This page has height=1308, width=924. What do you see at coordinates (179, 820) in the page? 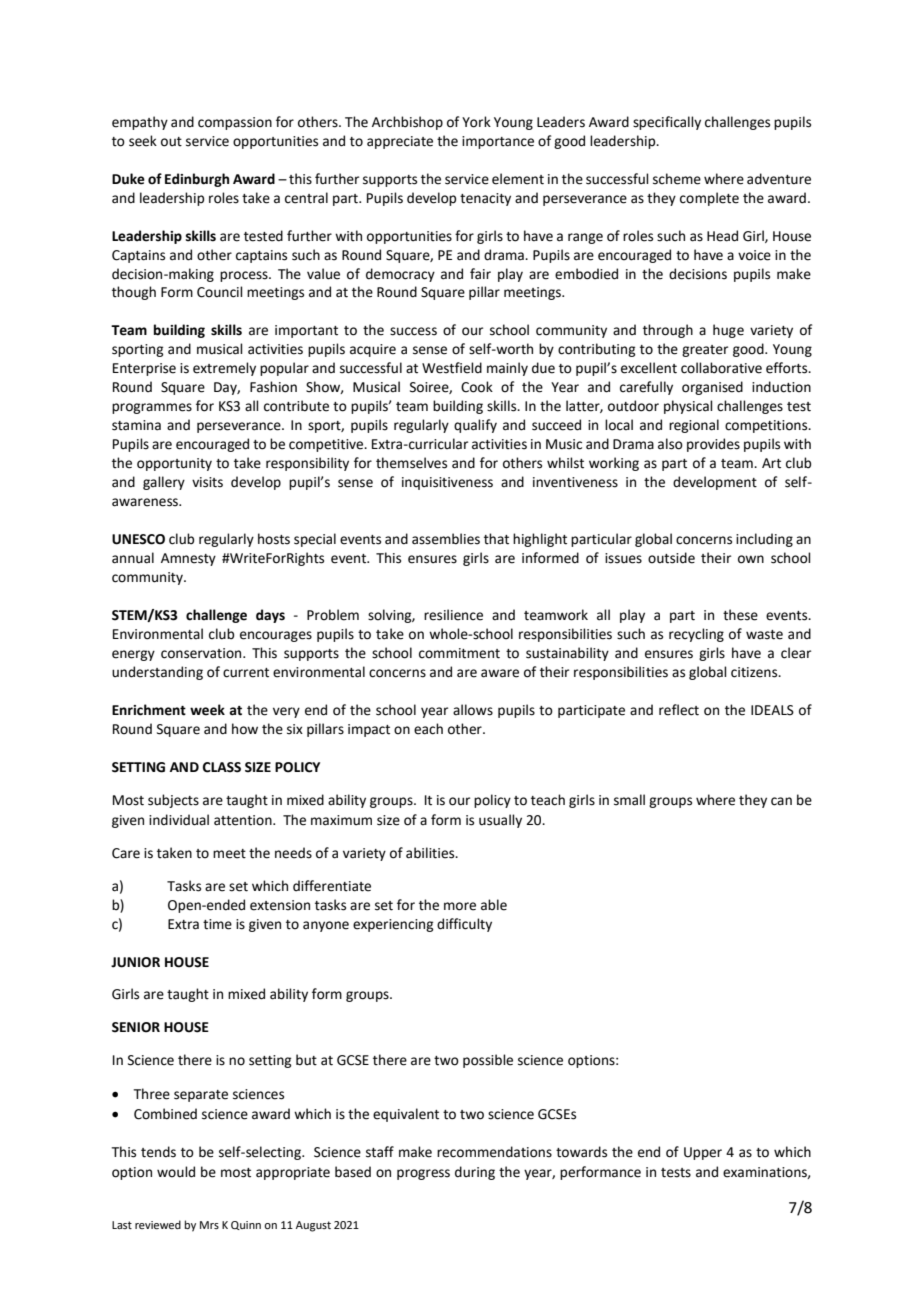
I see `individual` at bounding box center [179, 820].
